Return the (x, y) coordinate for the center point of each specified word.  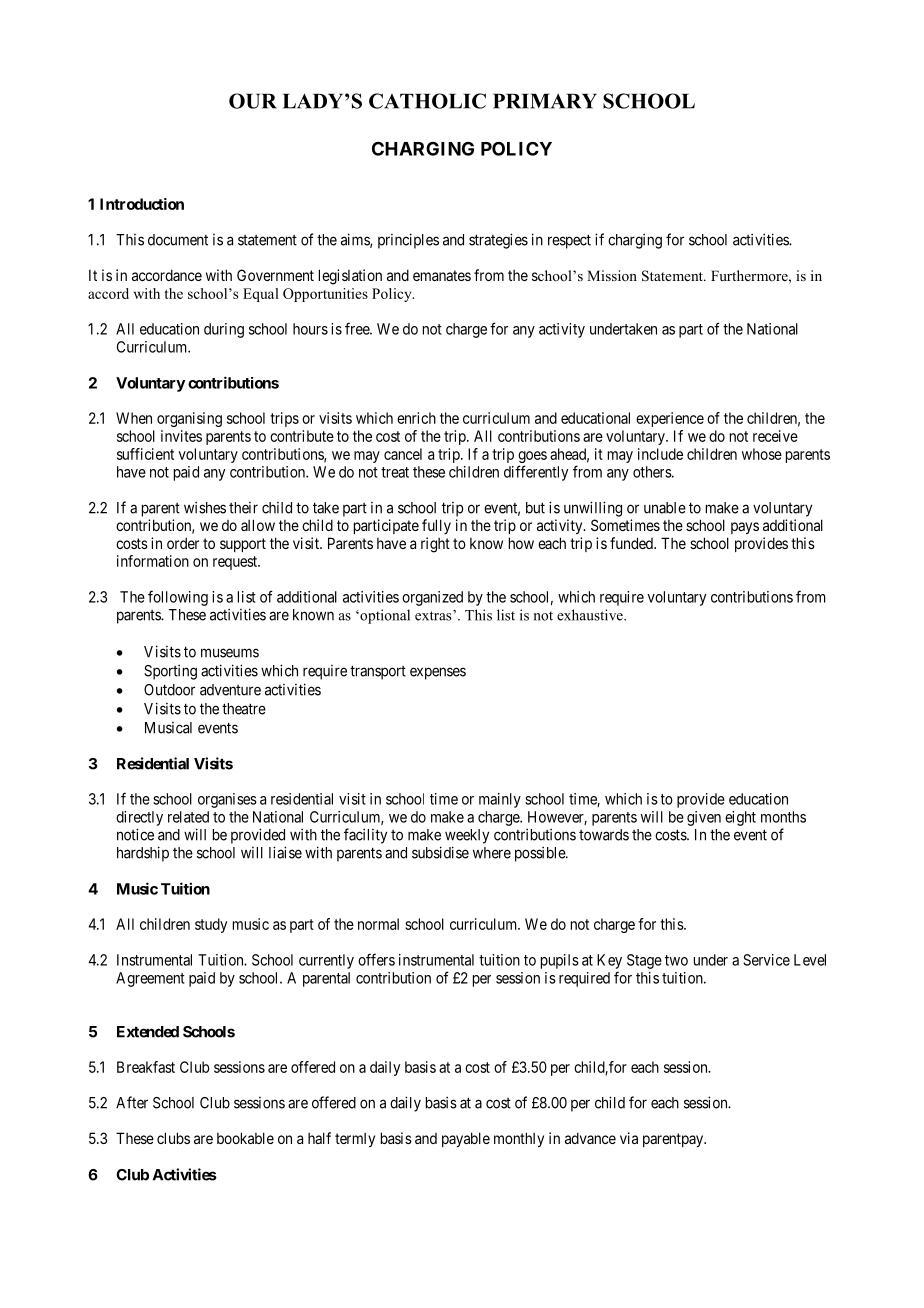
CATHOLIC (427, 101)
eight (740, 818)
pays (745, 528)
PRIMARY (545, 101)
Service (766, 960)
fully (436, 526)
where (492, 853)
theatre (244, 709)
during (224, 330)
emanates (442, 275)
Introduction (142, 204)
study (211, 925)
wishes (205, 507)
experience (670, 419)
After (132, 1102)
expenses (438, 673)
